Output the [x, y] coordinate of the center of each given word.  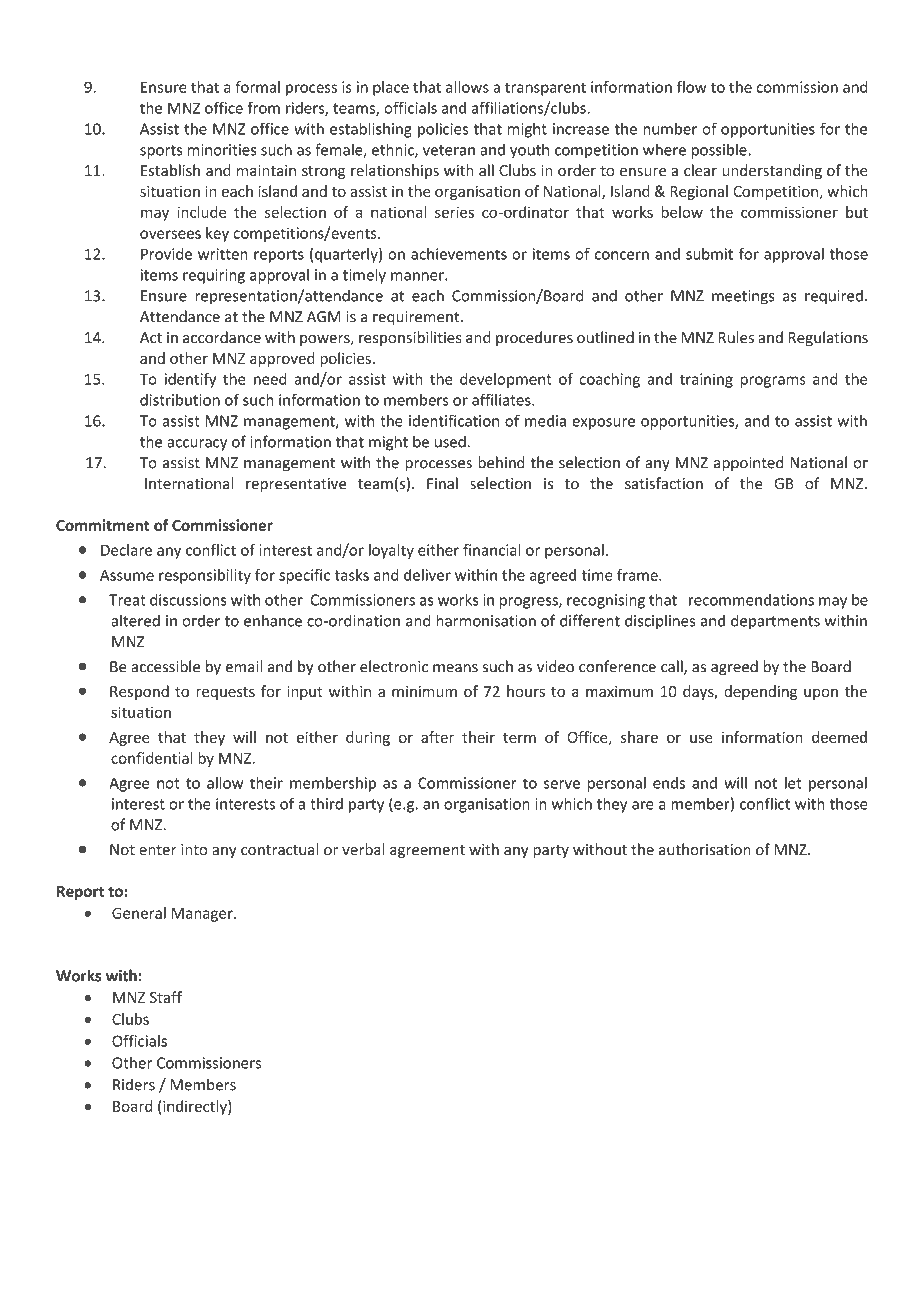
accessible [165, 666]
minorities [222, 150]
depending [760, 692]
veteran [449, 150]
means [455, 668]
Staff [166, 997]
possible [719, 151]
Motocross [726, 1215]
